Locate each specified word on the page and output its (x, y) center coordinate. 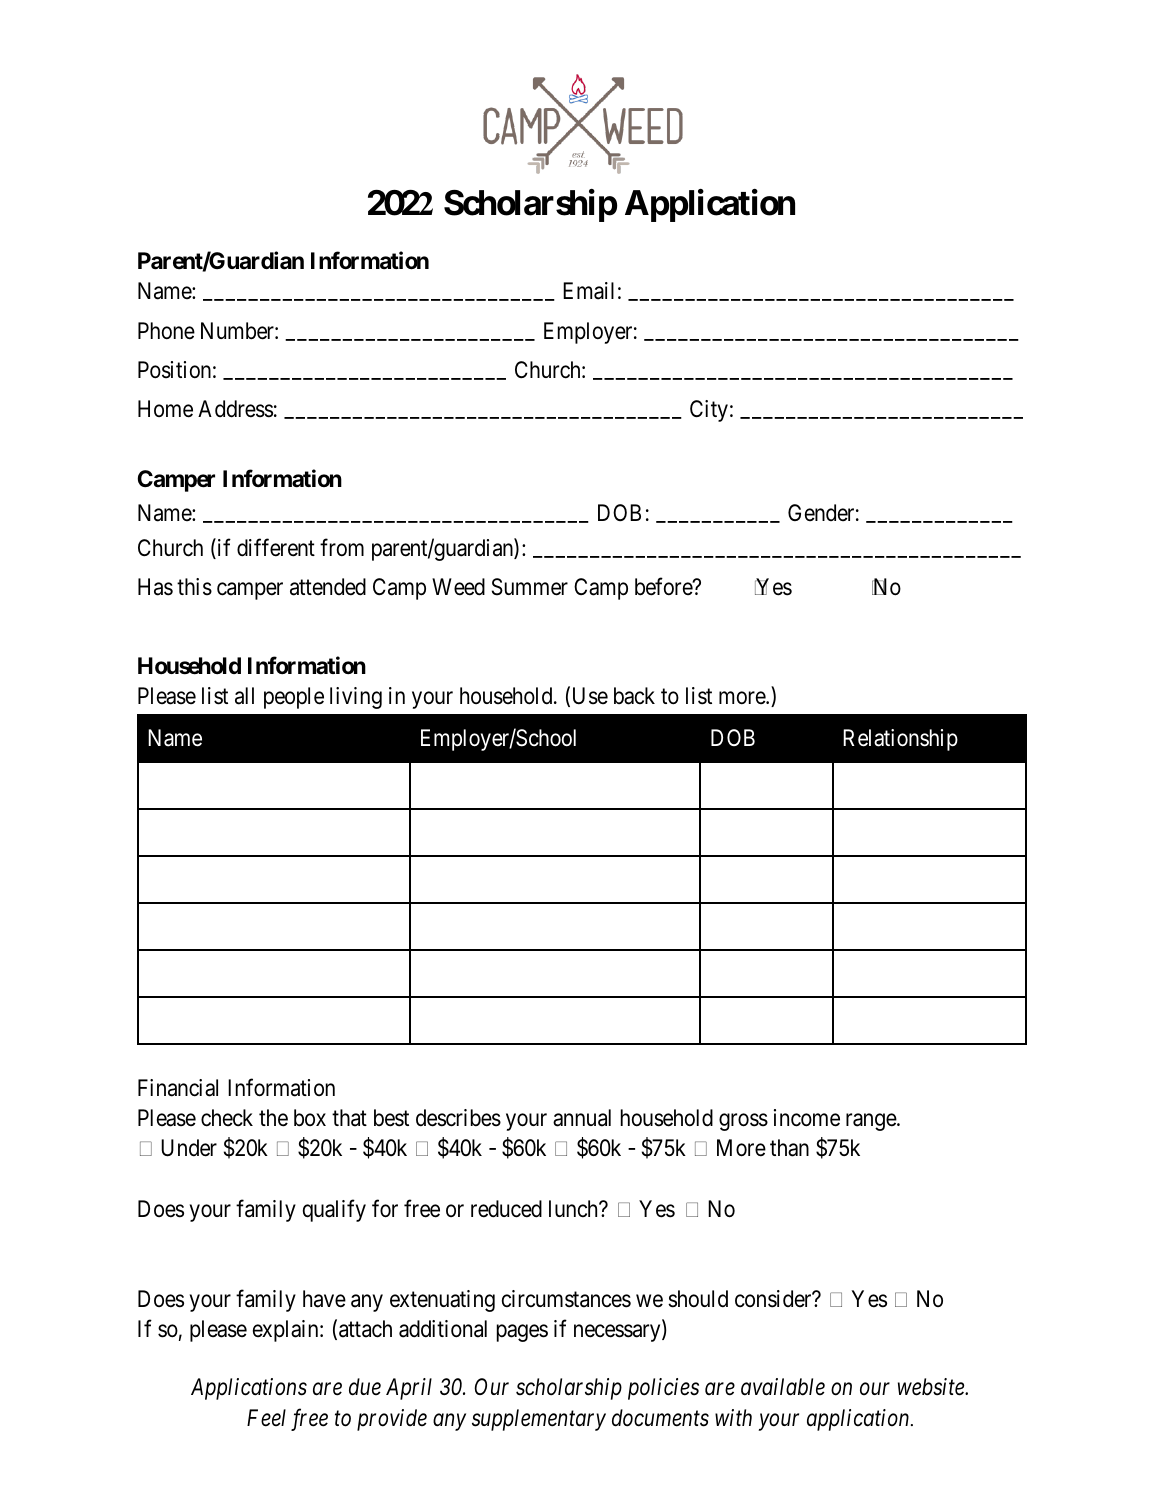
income (807, 1118)
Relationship (900, 740)
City (709, 411)
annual (582, 1118)
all (244, 696)
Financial (178, 1088)
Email (588, 291)
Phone (166, 331)
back (634, 696)
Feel (266, 1418)
